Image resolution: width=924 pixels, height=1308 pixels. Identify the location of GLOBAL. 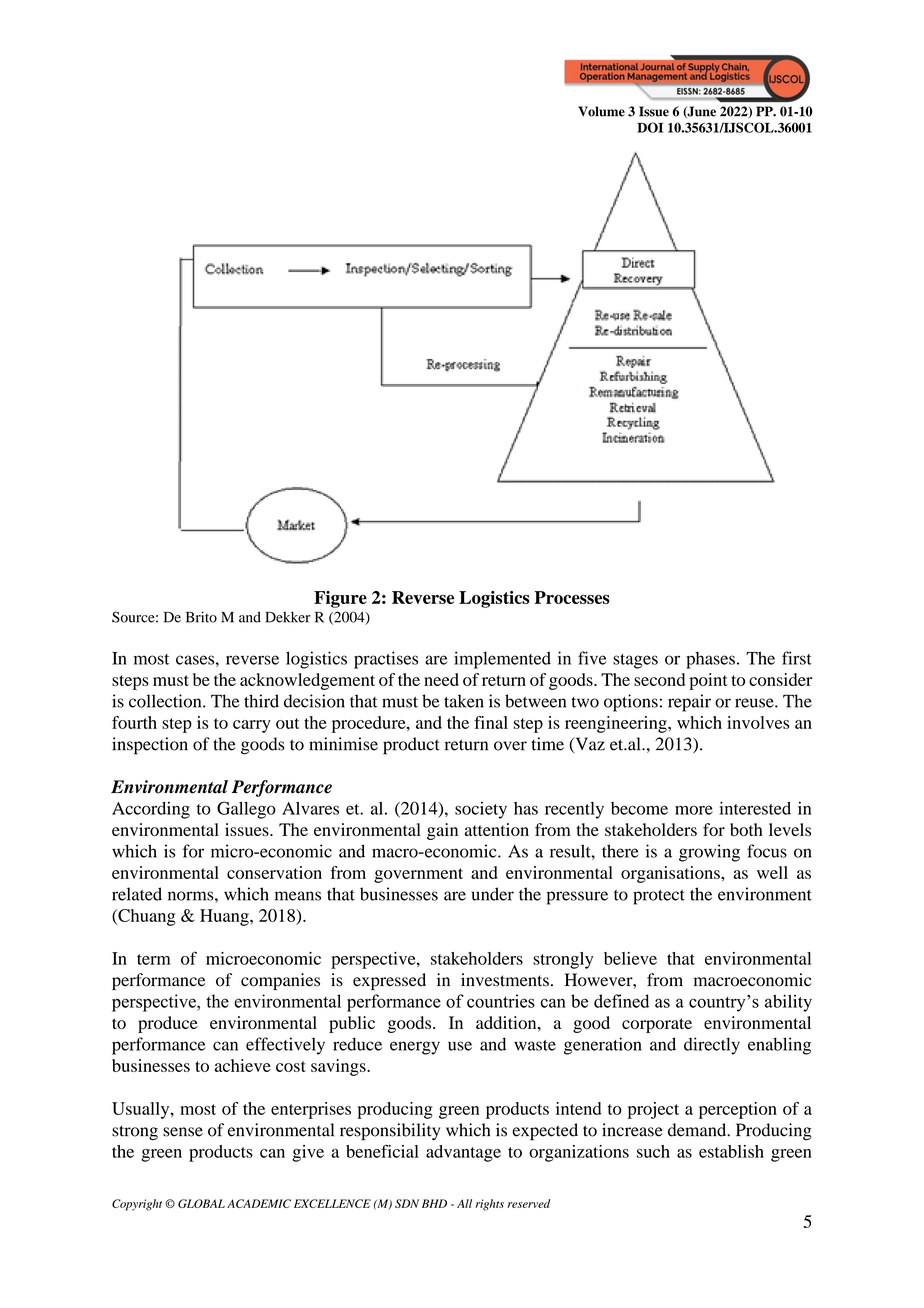
(201, 1203).
